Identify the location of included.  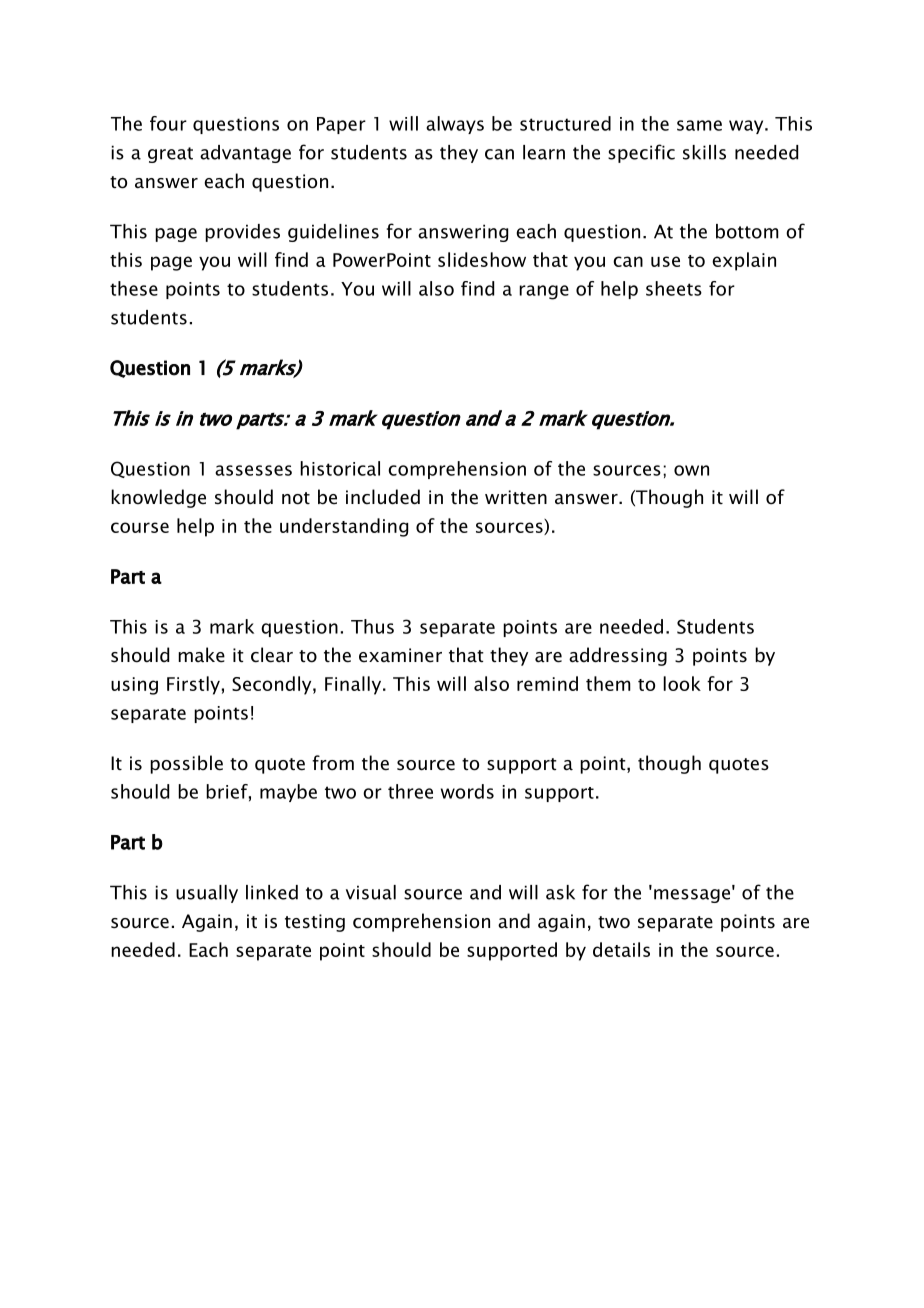
(383, 497).
